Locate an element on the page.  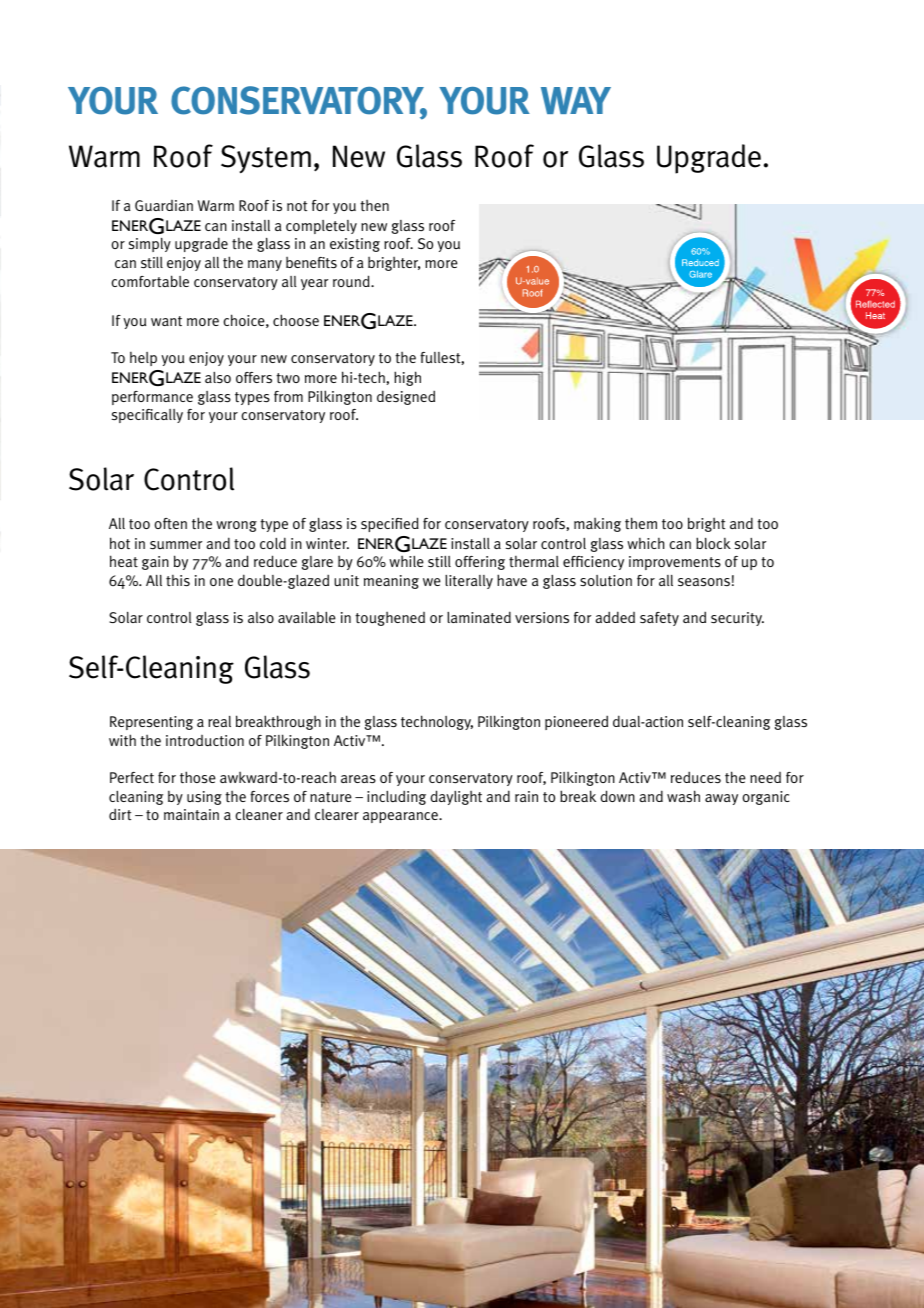
them is located at coordinates (641, 523).
